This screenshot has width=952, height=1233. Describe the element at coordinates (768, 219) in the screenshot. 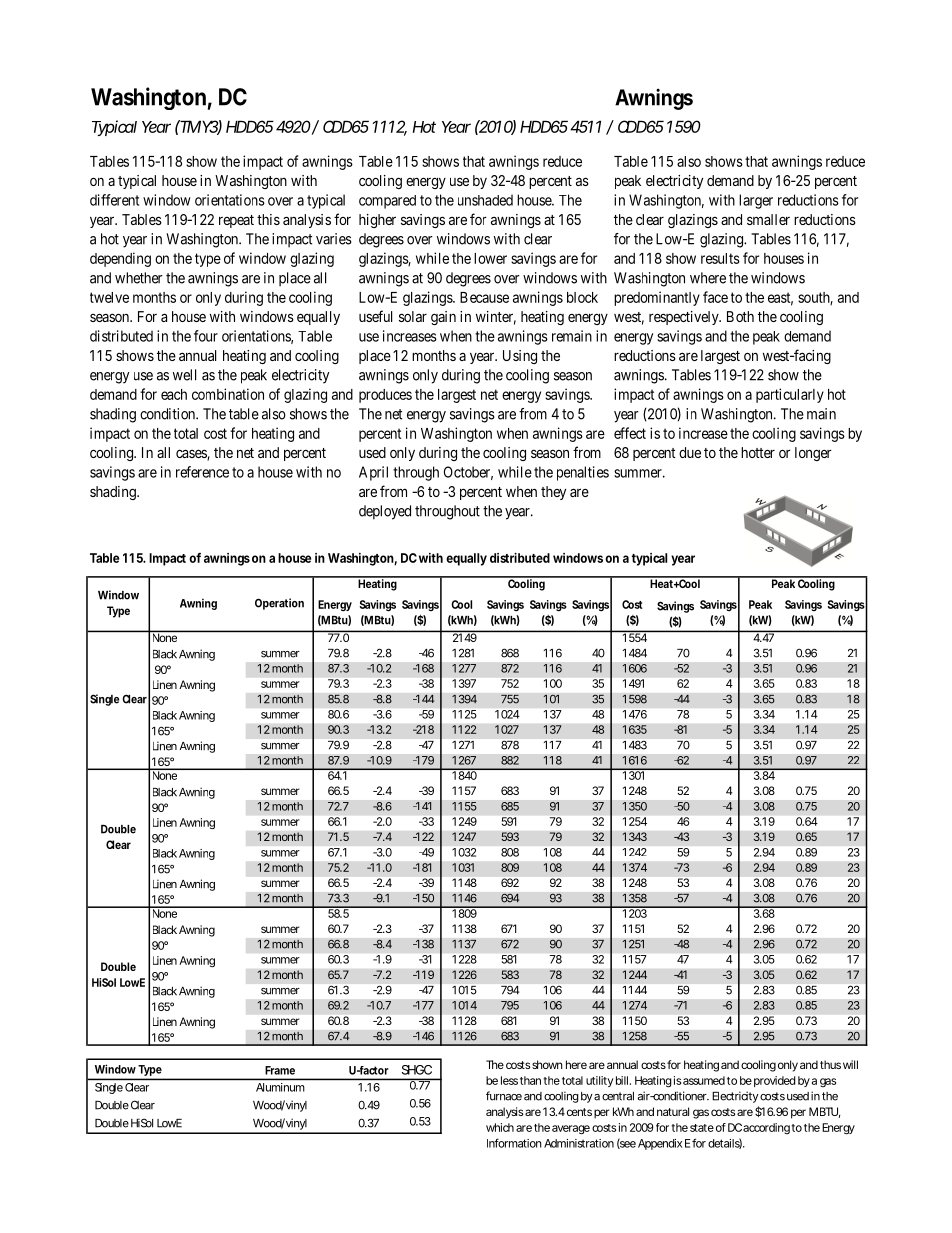

I see `smaller` at that location.
